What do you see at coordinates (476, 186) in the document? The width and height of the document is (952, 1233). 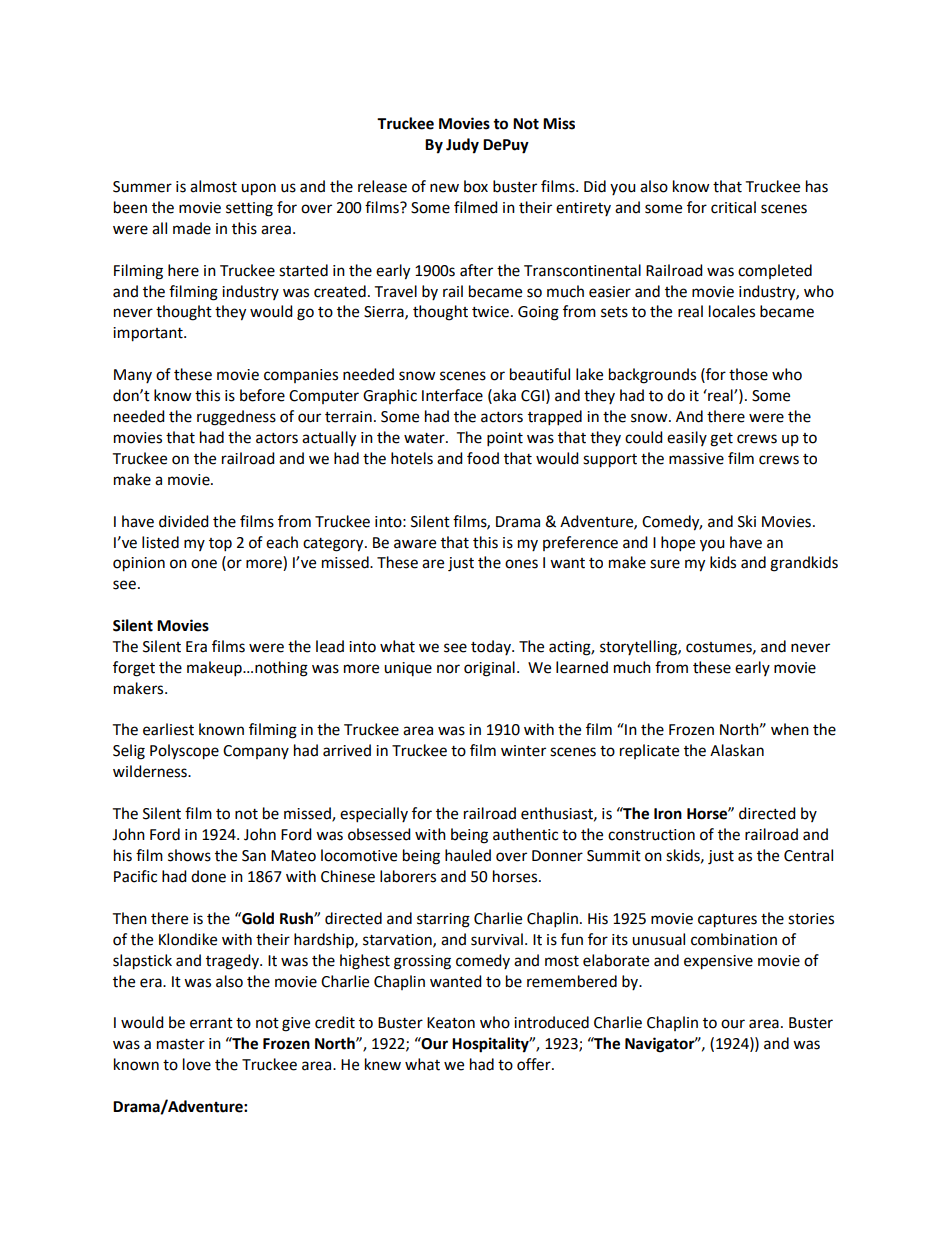 I see `box` at bounding box center [476, 186].
